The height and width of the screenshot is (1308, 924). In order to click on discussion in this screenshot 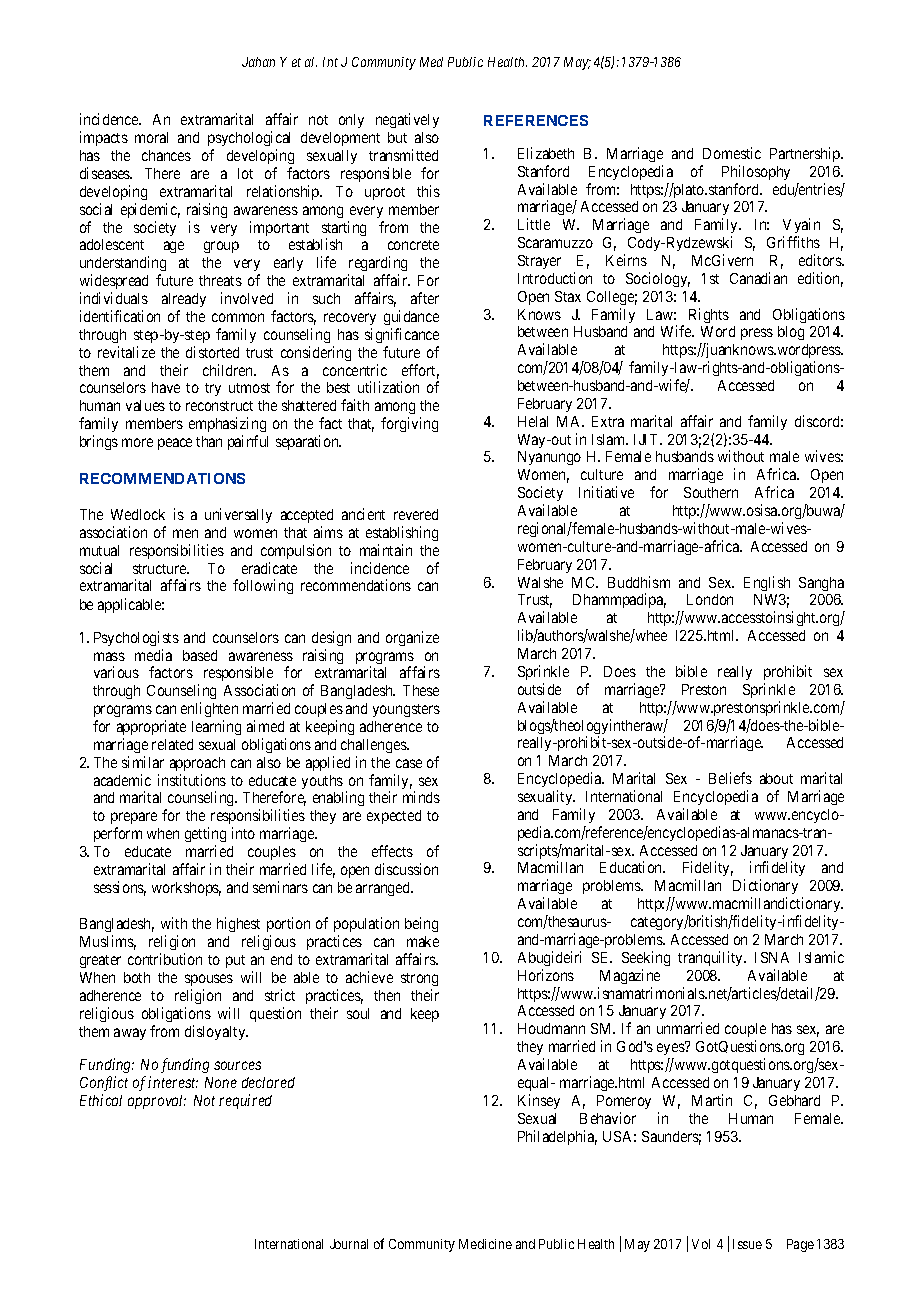, I will do `click(406, 869)`.
